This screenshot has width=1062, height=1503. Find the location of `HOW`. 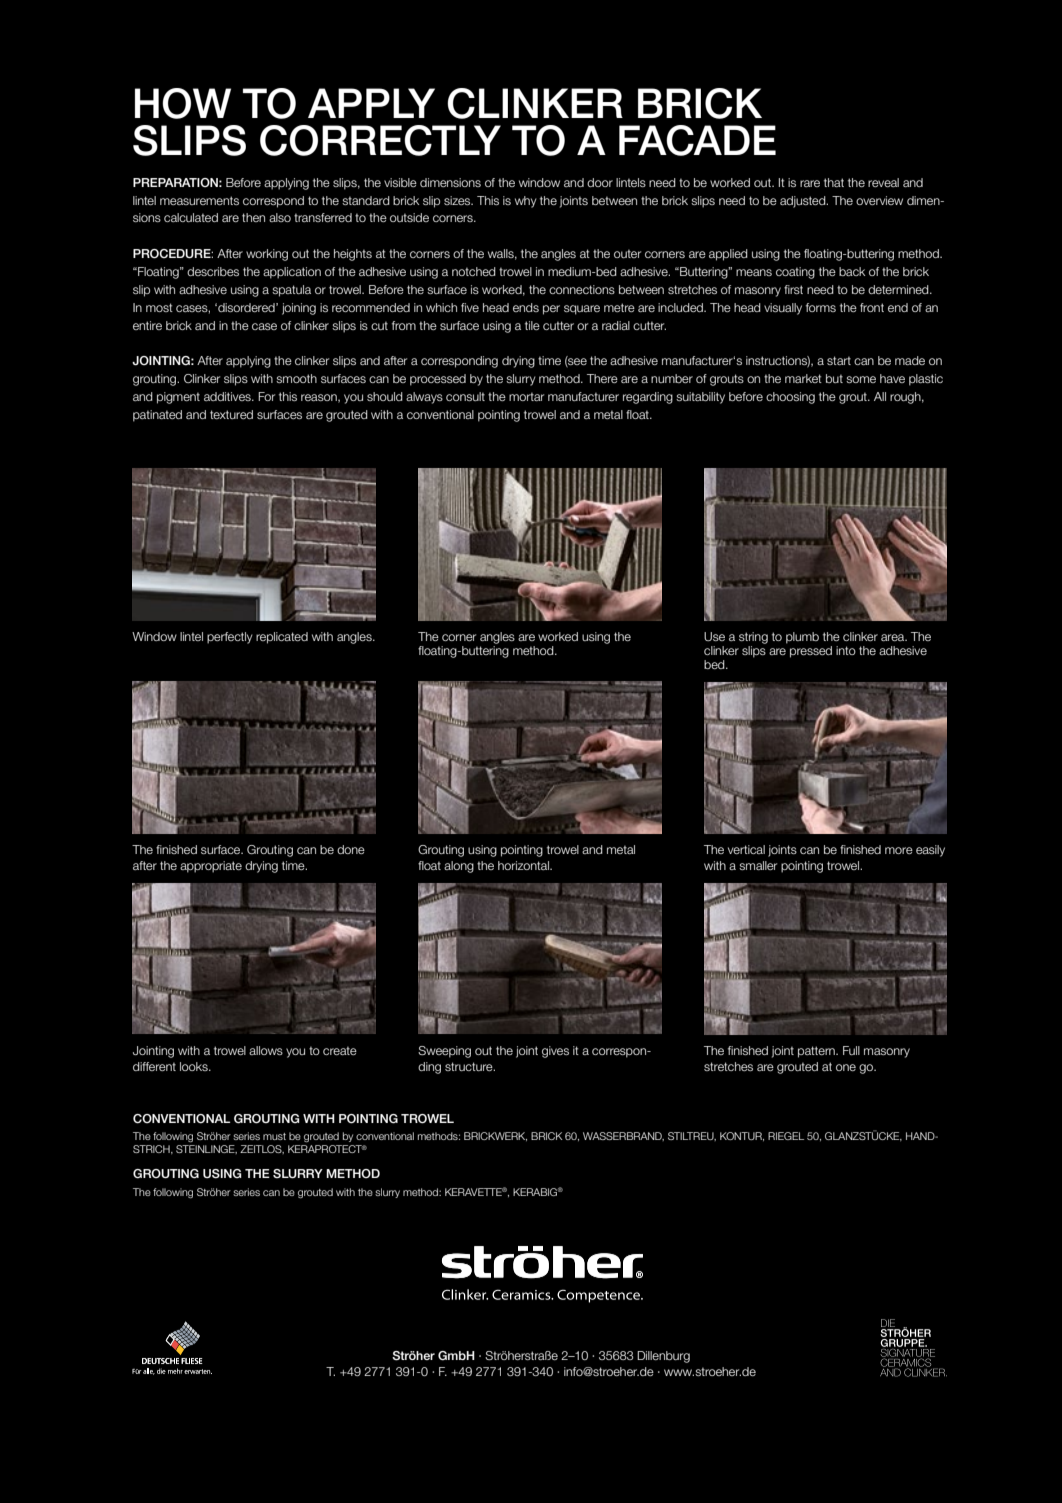

HOW is located at coordinates (183, 103).
